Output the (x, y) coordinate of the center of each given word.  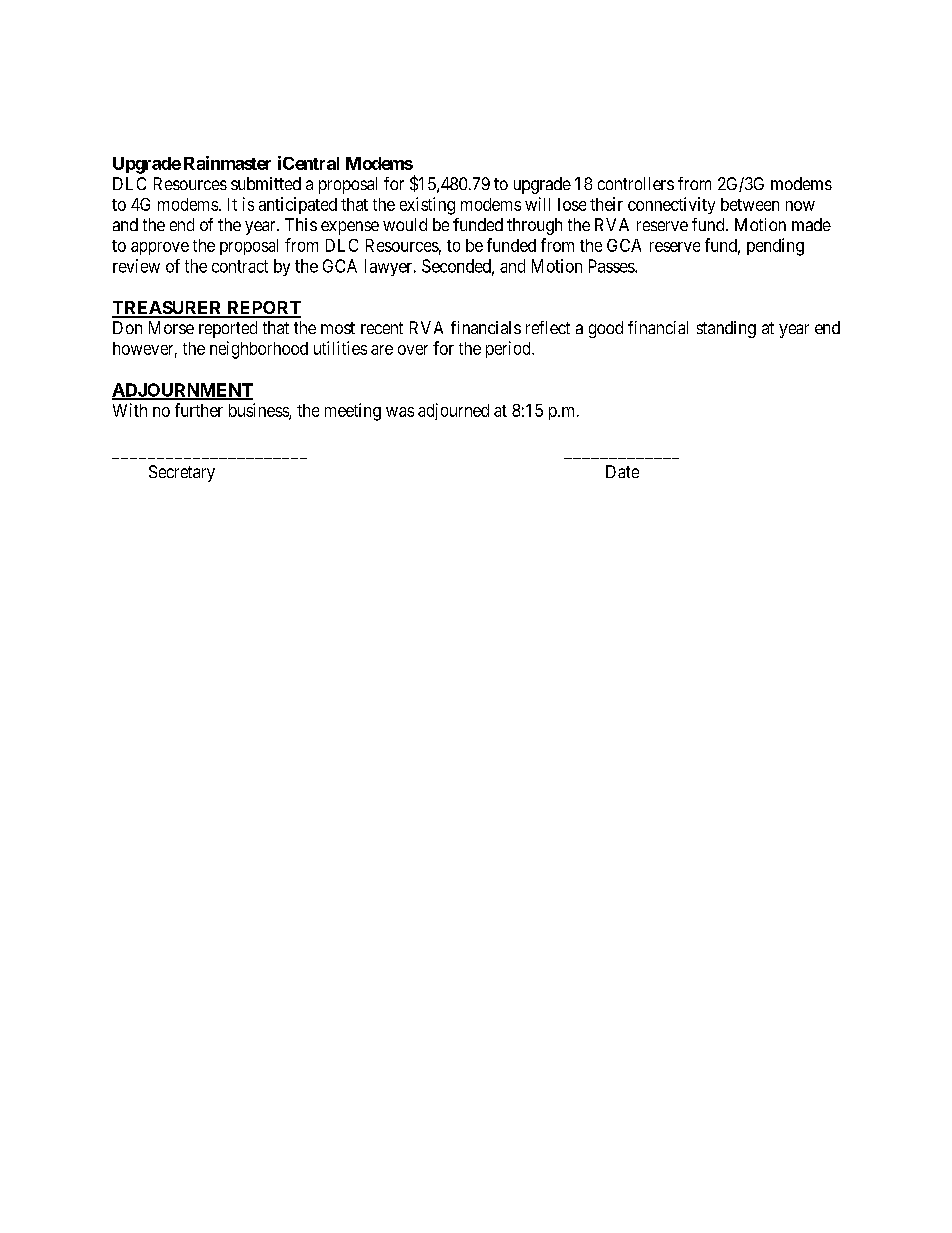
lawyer (390, 267)
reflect (548, 327)
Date (622, 471)
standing (726, 329)
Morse (171, 327)
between (750, 204)
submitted (266, 183)
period (509, 349)
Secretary (182, 473)
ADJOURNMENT (182, 391)
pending (775, 247)
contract (240, 266)
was (400, 412)
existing (427, 206)
